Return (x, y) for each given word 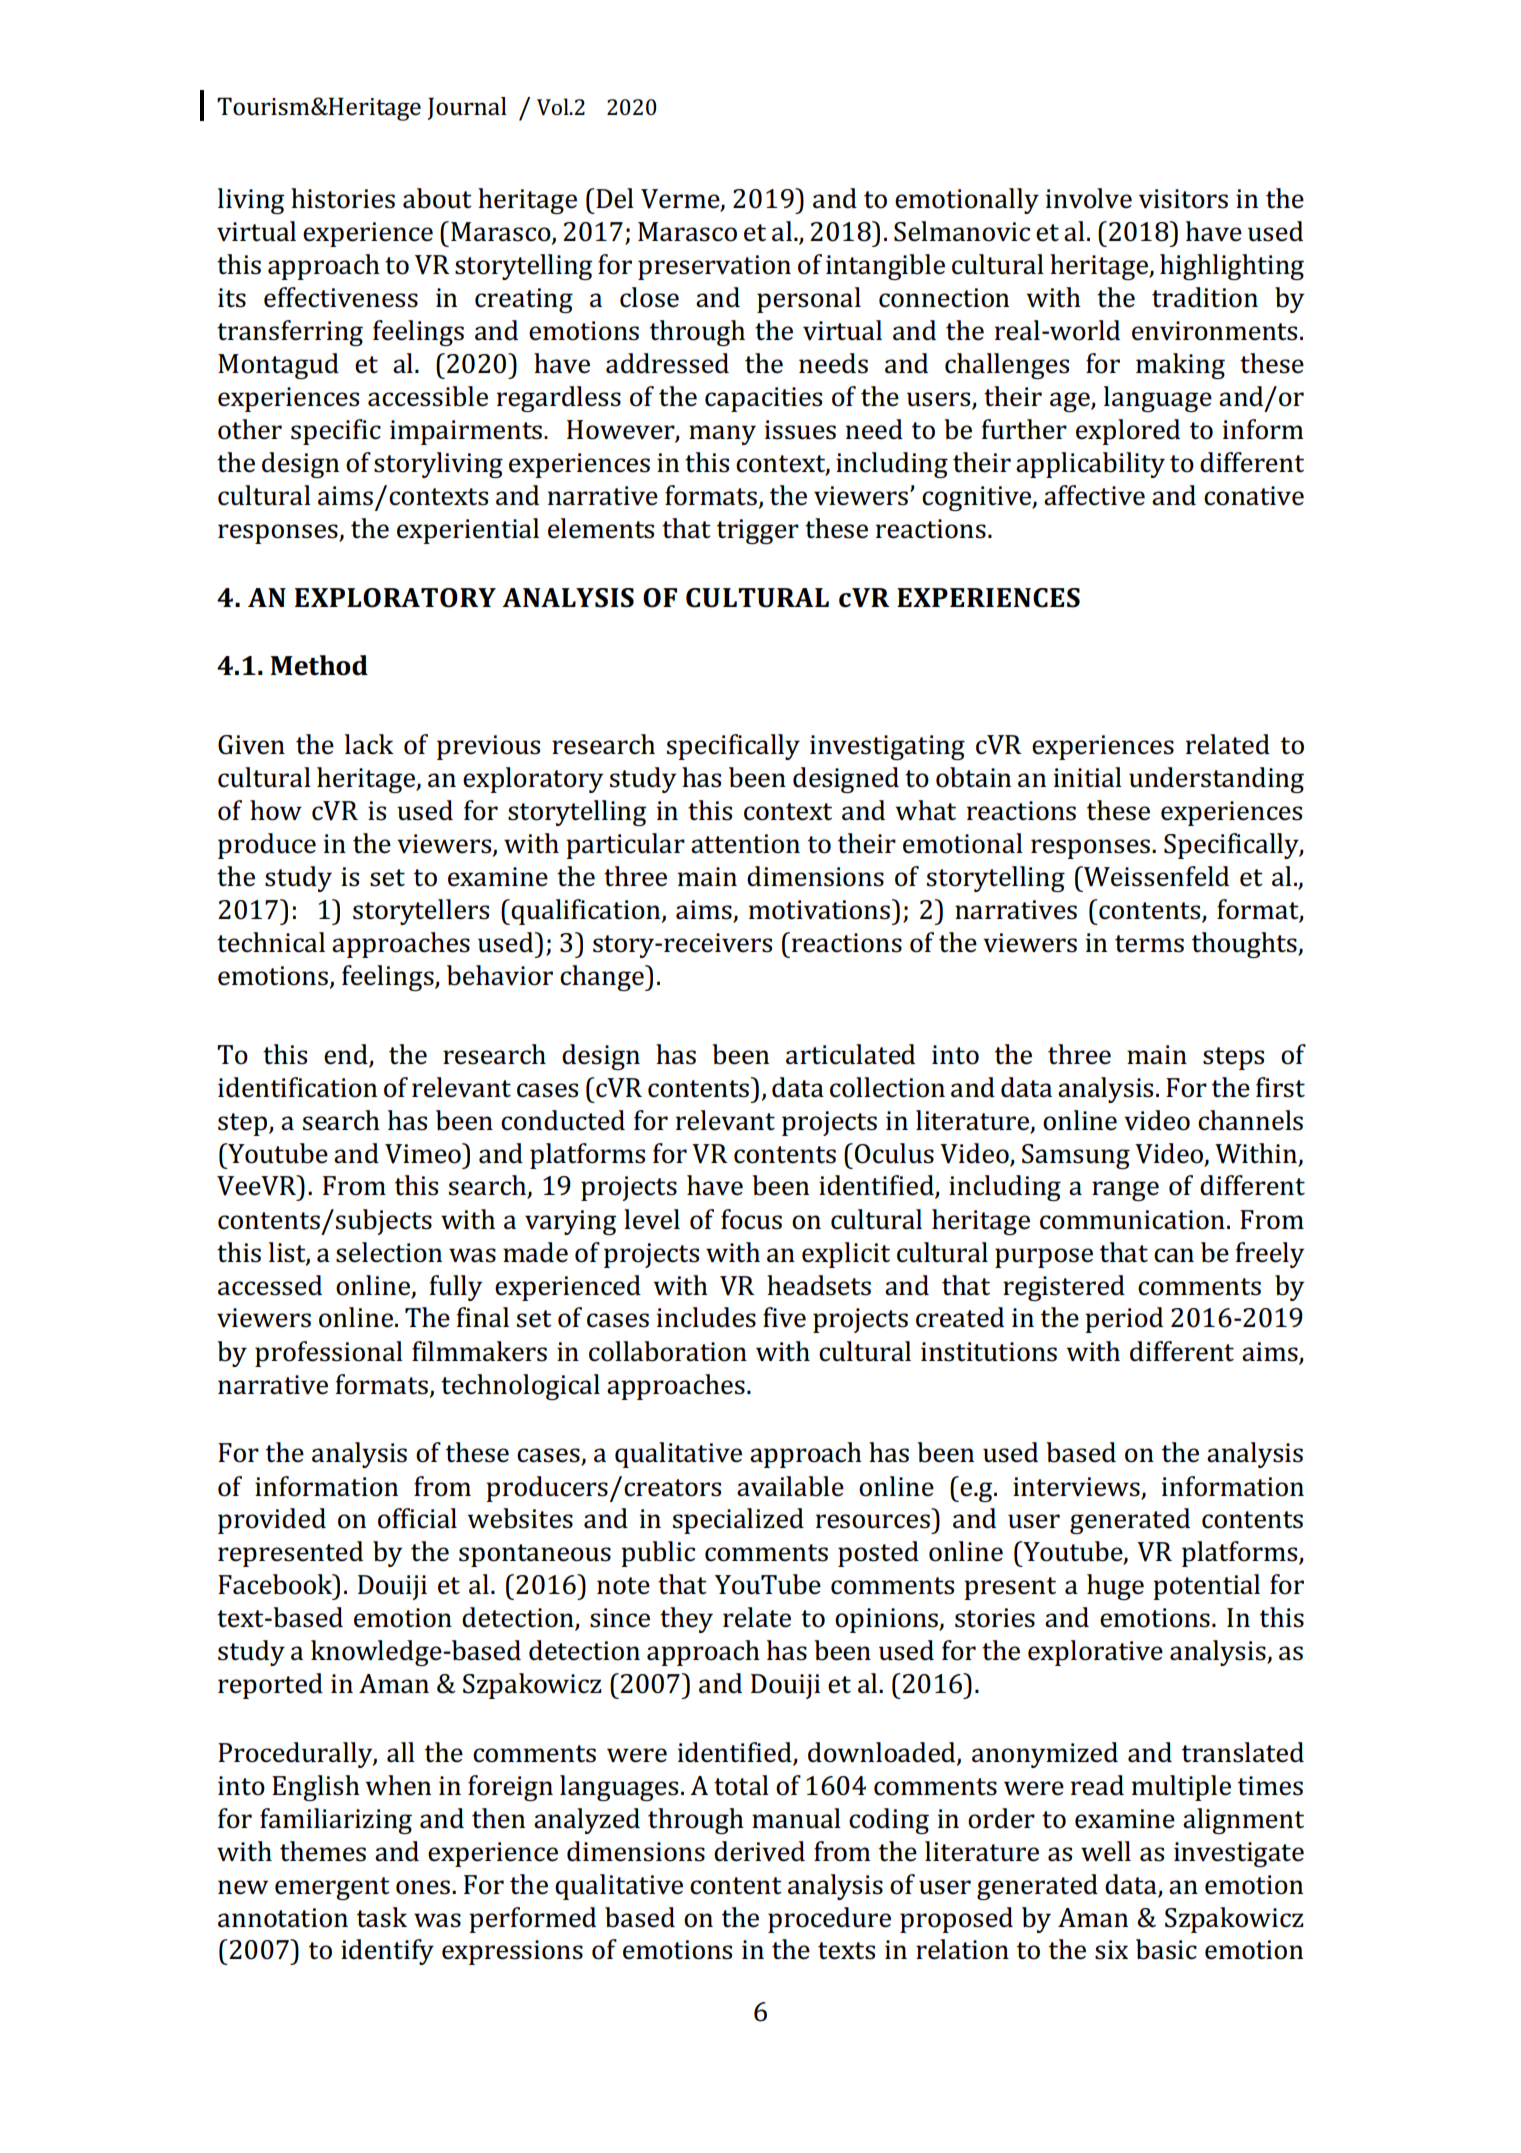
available (790, 1486)
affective (1094, 495)
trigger (758, 531)
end (346, 1054)
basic (1166, 1949)
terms (1149, 944)
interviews (1076, 1487)
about (437, 198)
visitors (1183, 199)
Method (319, 665)
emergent (332, 1888)
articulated (850, 1054)
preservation (714, 267)
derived (759, 1851)
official (417, 1518)
